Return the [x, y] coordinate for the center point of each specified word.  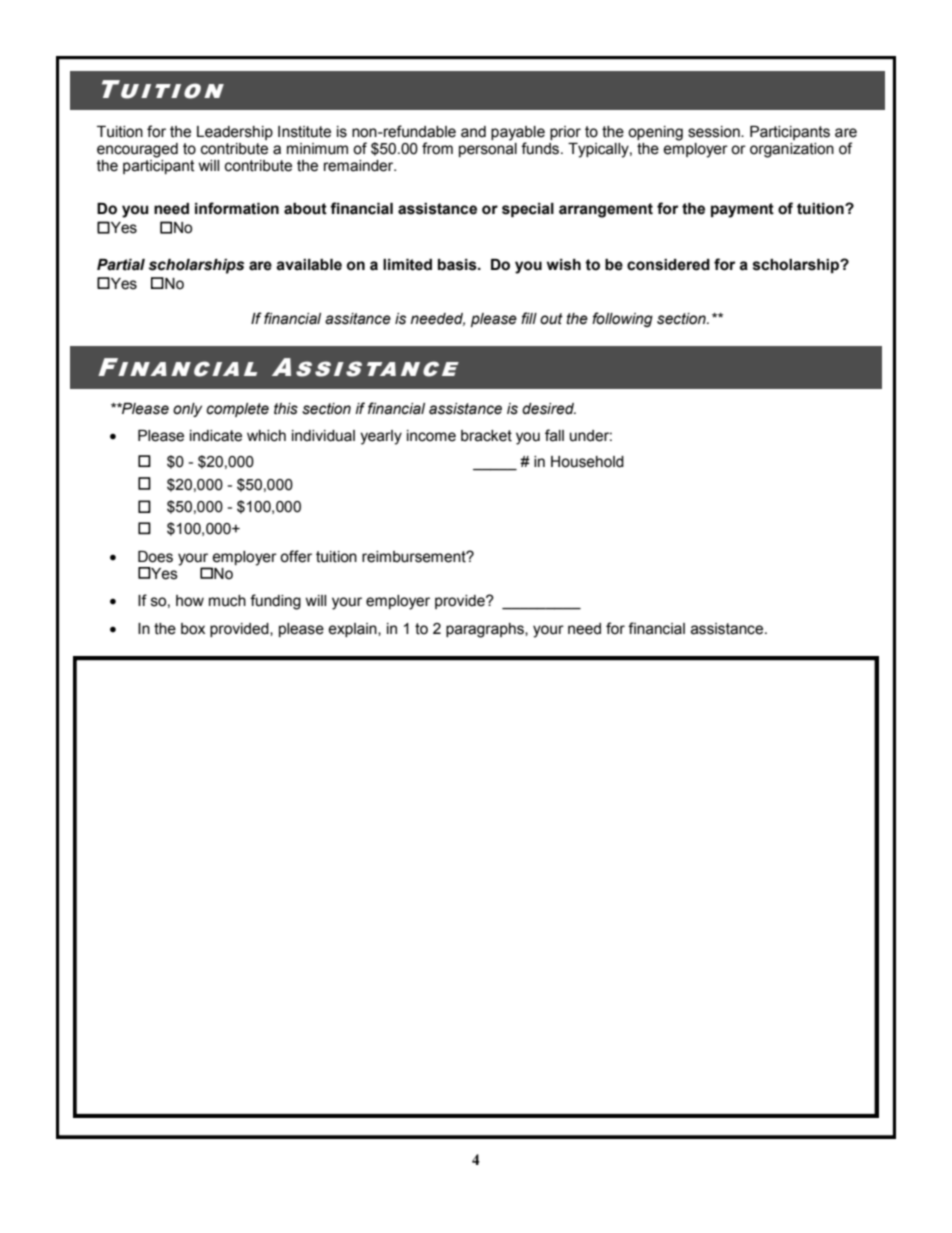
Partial [121, 265]
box [193, 629]
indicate [216, 436]
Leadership [235, 133]
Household [587, 462]
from [437, 148]
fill [529, 318]
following [622, 319]
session [715, 132]
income [431, 436]
